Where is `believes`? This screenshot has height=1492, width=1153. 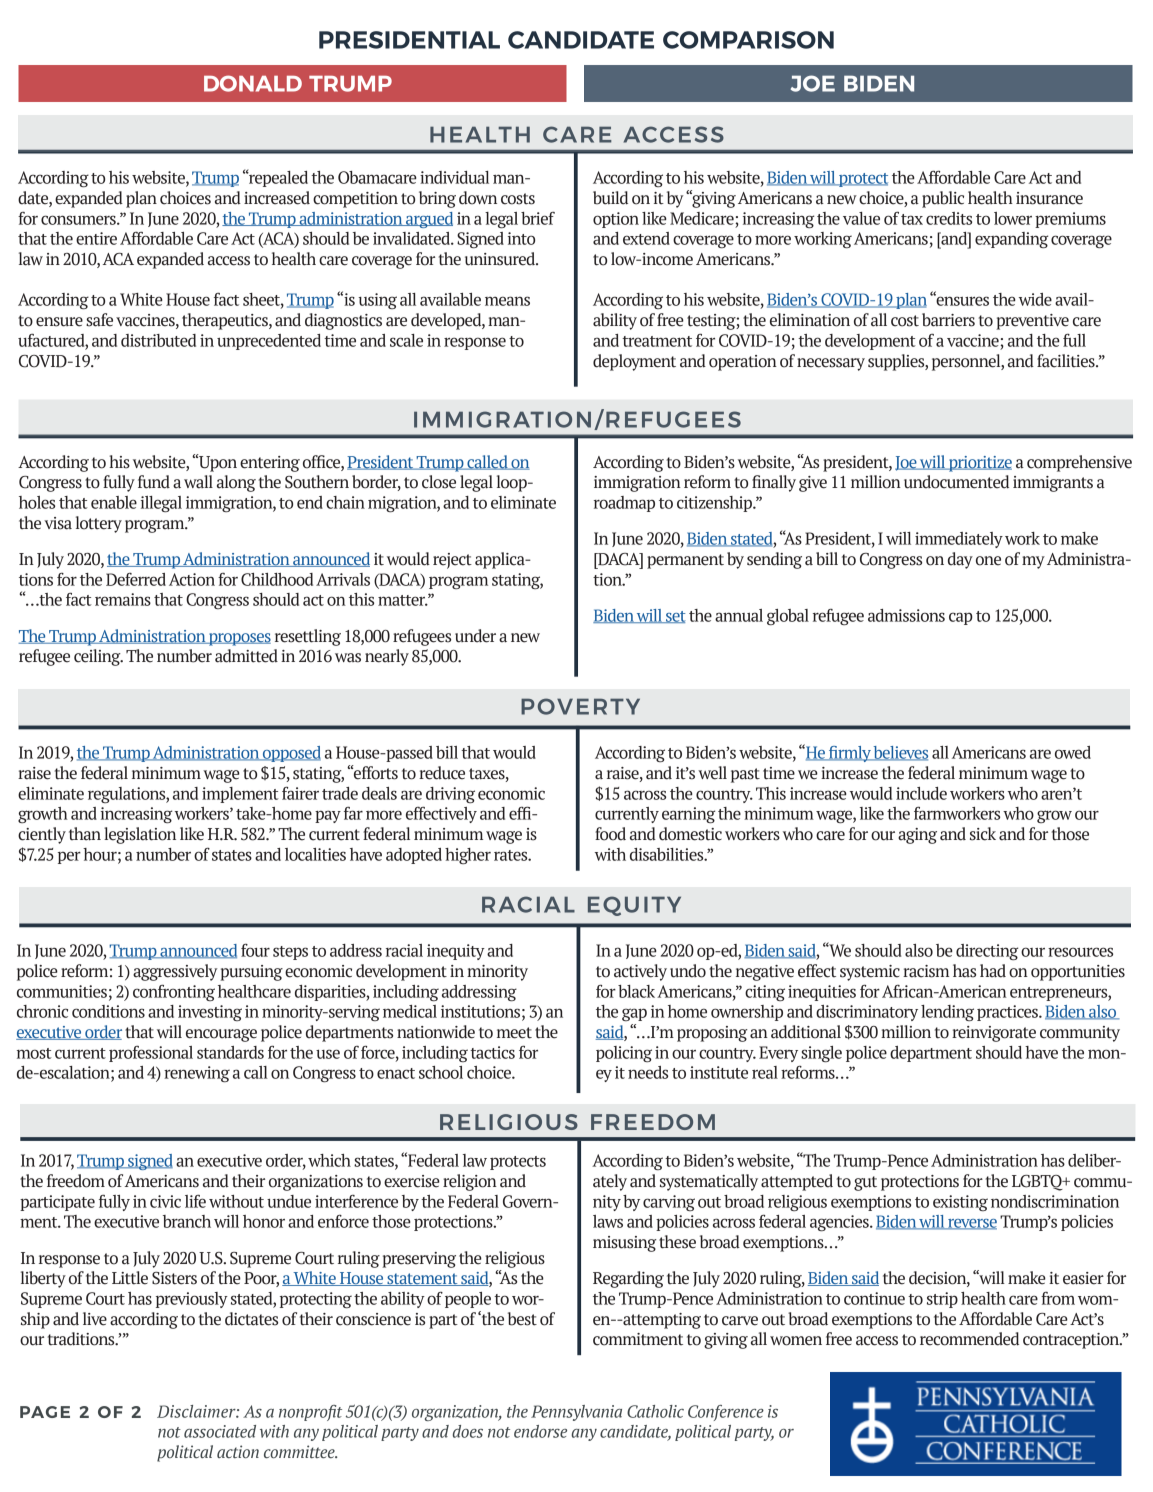 believes is located at coordinates (900, 753).
